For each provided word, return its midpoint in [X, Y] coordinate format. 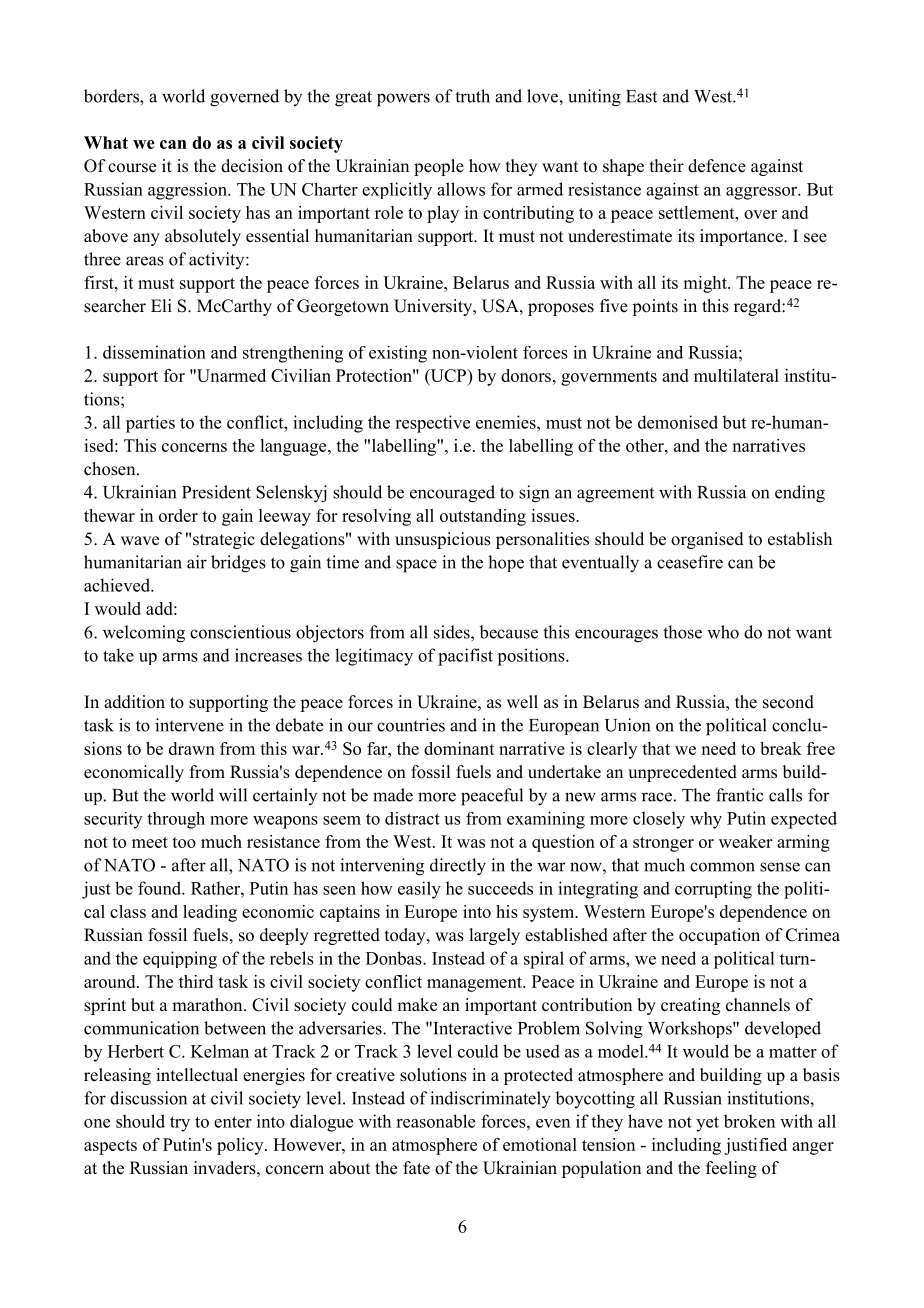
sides [453, 632]
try [180, 1124]
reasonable [435, 1121]
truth [472, 96]
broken [749, 1121]
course [132, 168]
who [723, 632]
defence [717, 166]
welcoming [144, 634]
